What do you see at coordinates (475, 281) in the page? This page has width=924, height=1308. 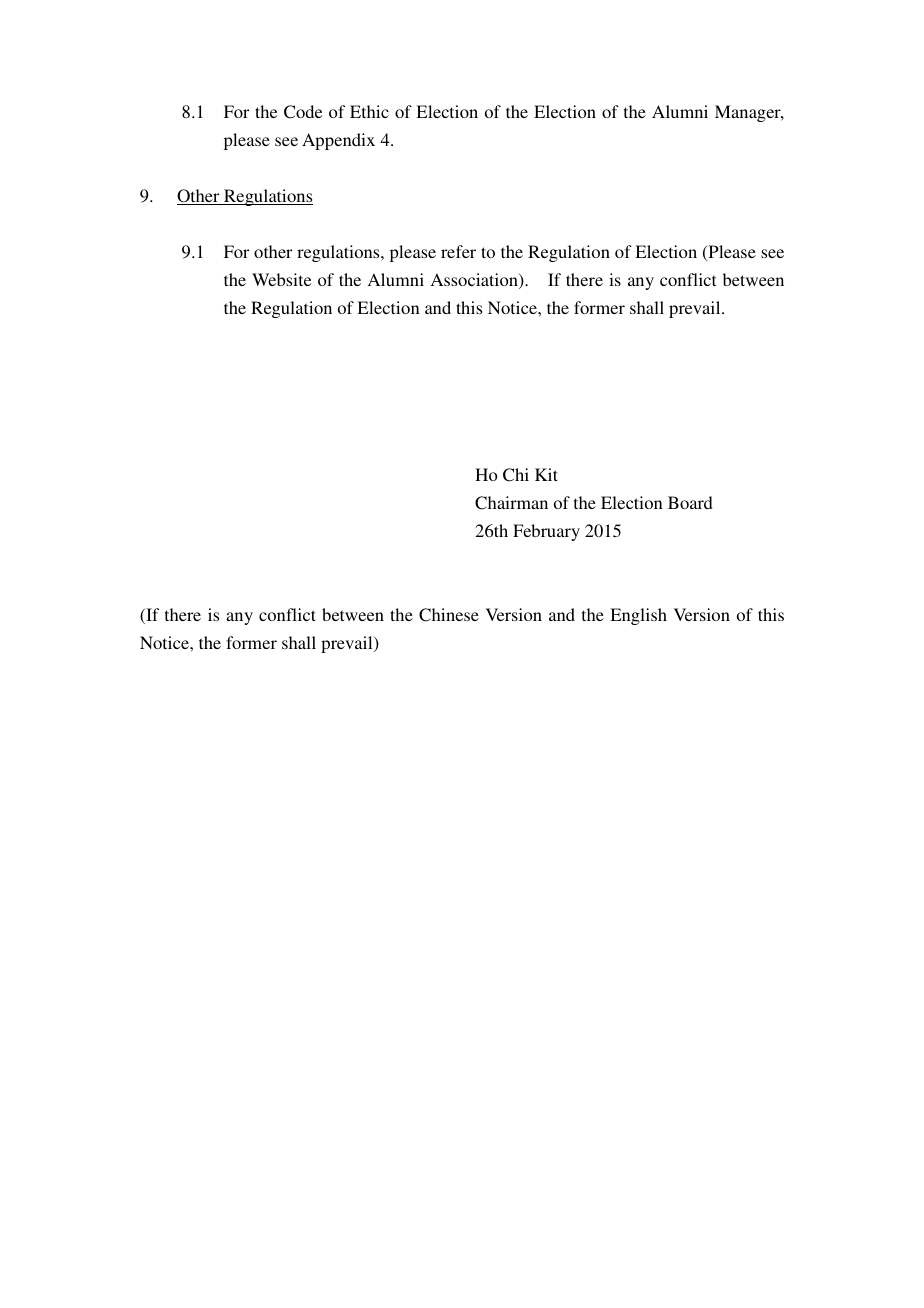 I see `Association` at bounding box center [475, 281].
